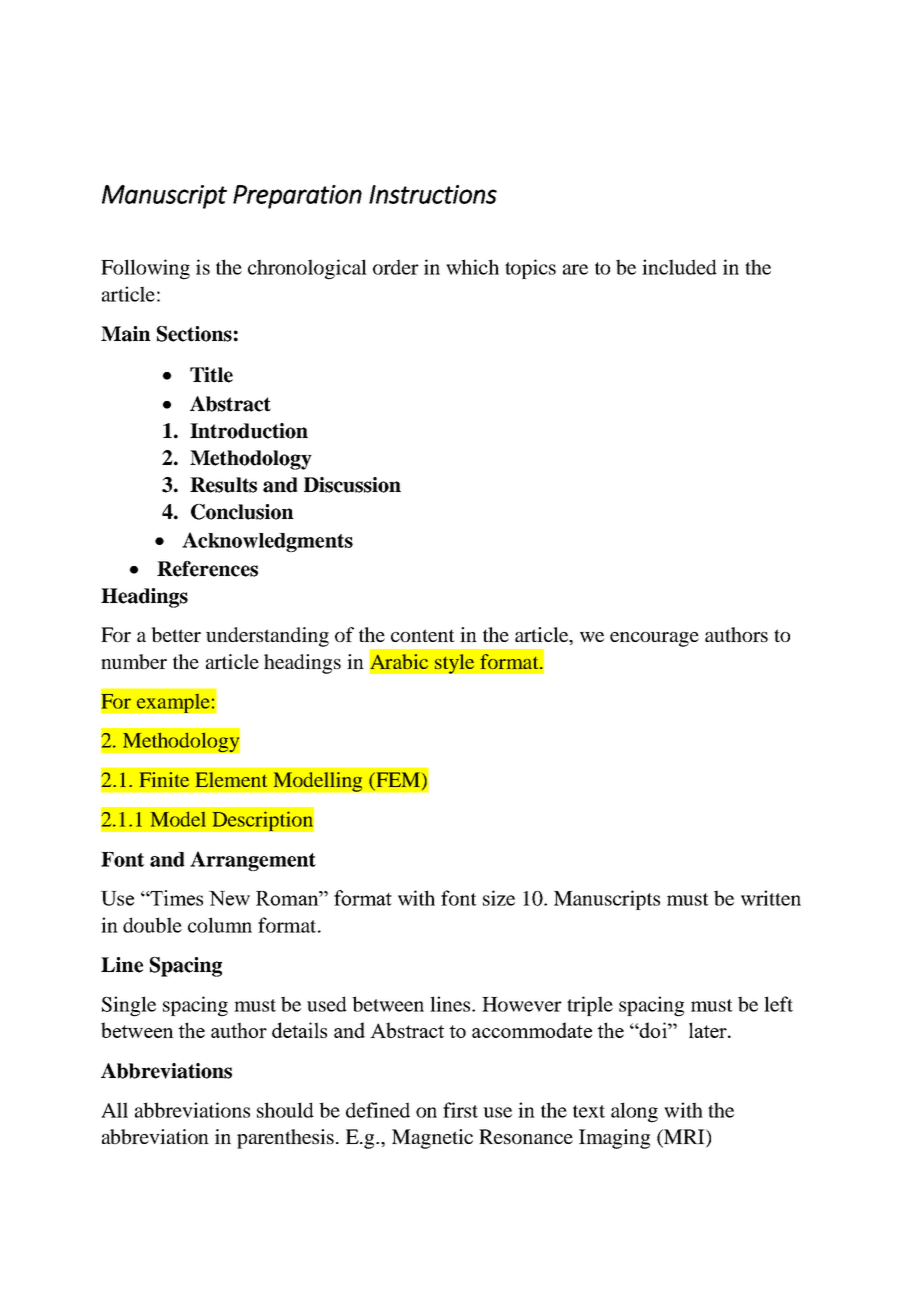 The width and height of the screenshot is (924, 1308). What do you see at coordinates (654, 639) in the screenshot?
I see `encourage` at bounding box center [654, 639].
